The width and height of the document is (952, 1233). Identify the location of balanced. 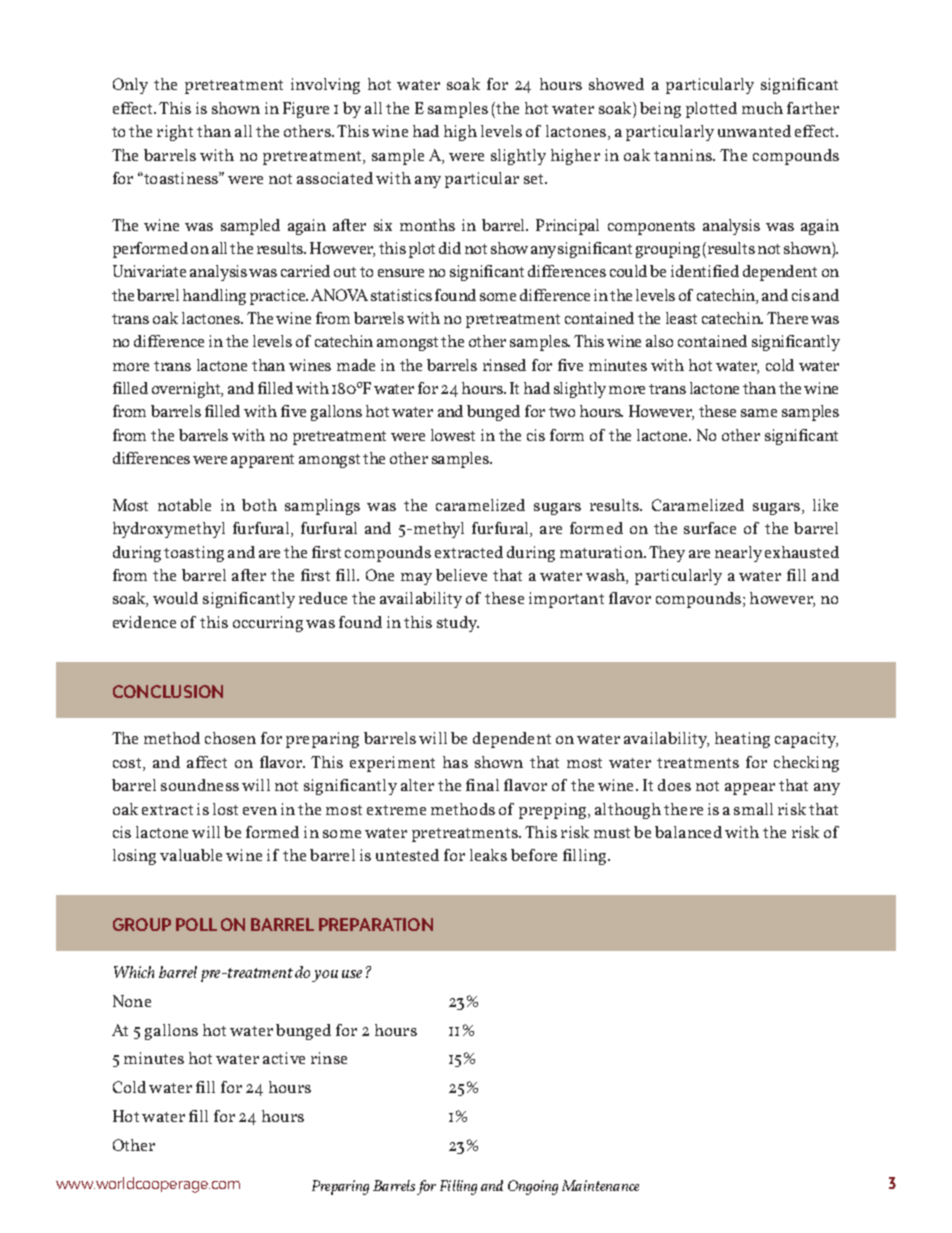
(688, 832).
